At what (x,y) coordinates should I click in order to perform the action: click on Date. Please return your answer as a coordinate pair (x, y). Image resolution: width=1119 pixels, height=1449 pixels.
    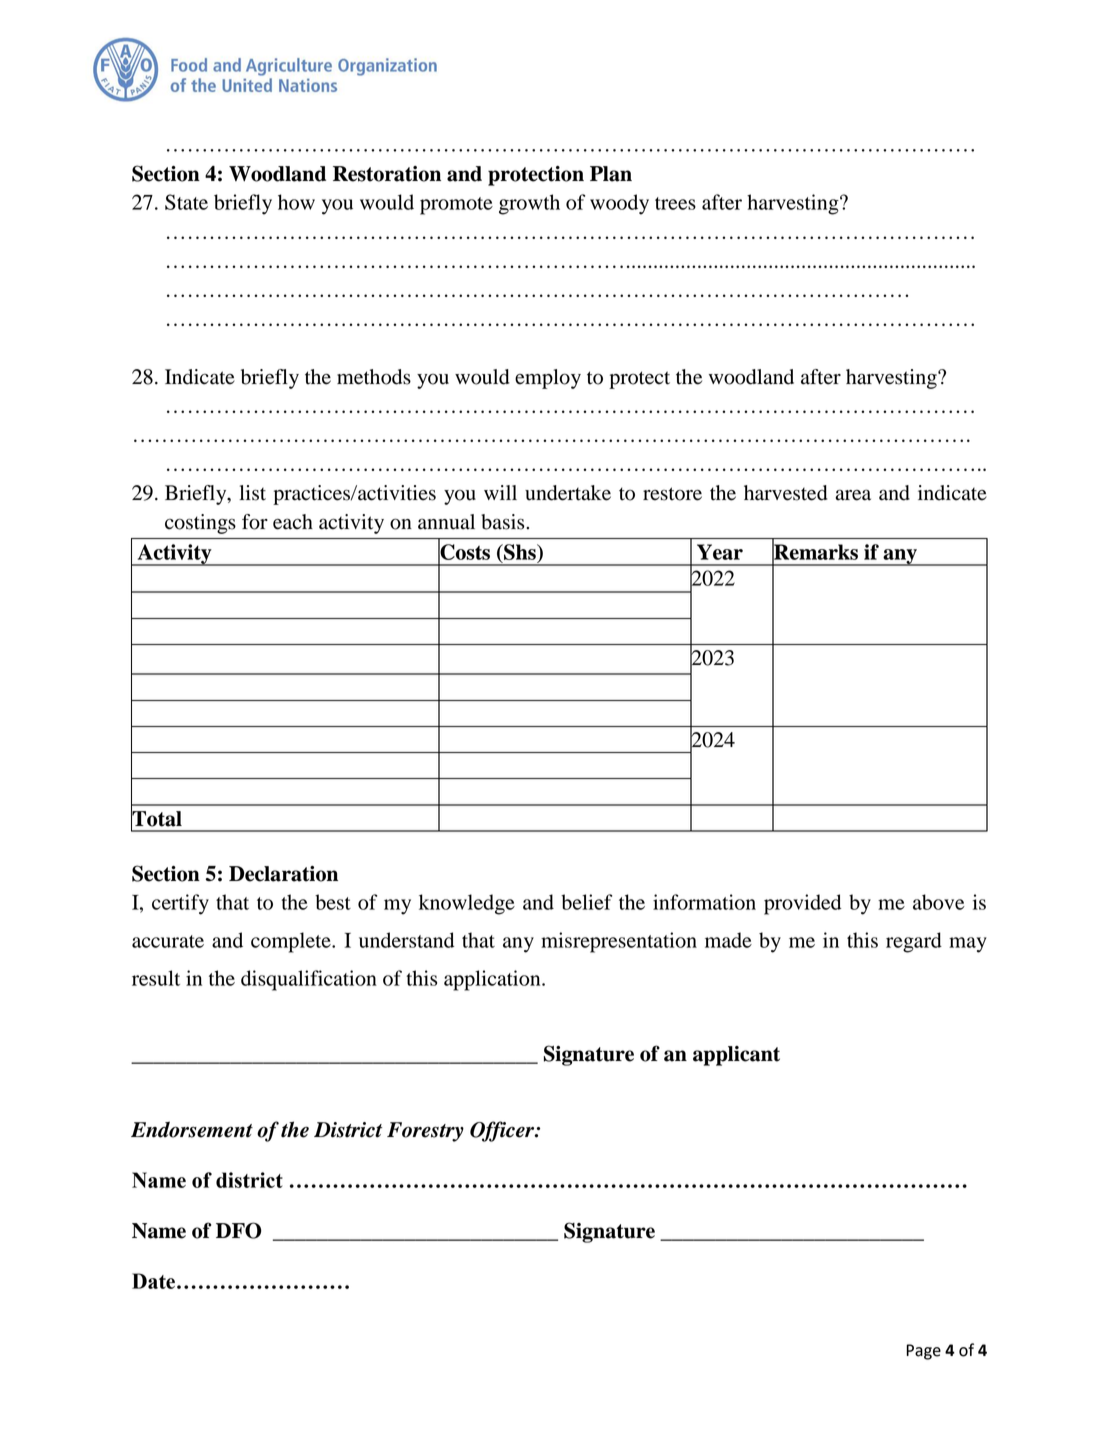
    Looking at the image, I should click on (153, 1281).
